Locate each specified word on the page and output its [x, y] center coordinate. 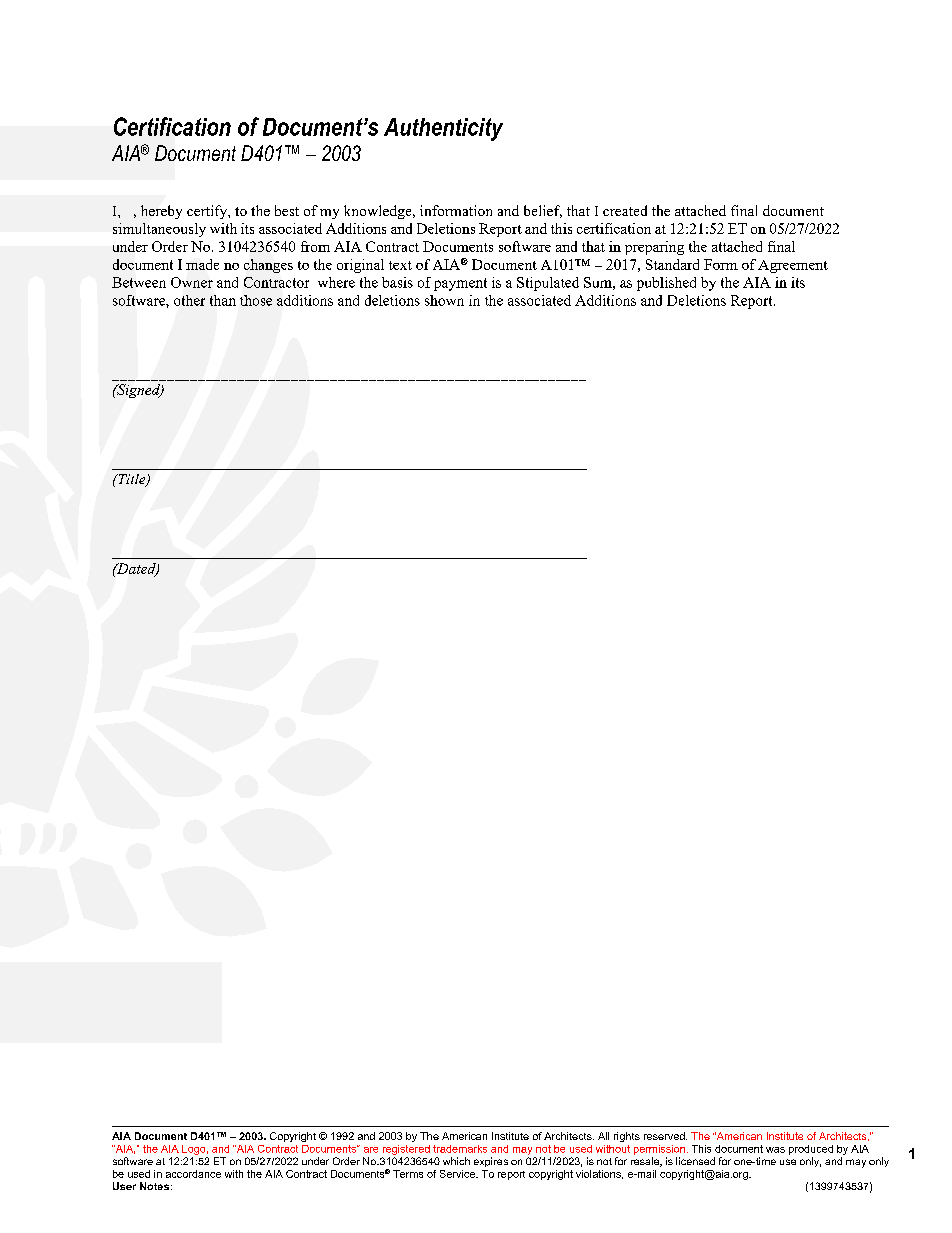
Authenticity [443, 129]
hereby [161, 212]
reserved [665, 1136]
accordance [193, 1174]
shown [444, 300]
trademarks [460, 1149]
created [625, 210]
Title [132, 480]
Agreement [793, 266]
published [666, 284]
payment [460, 284]
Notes [154, 1186]
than [223, 300]
